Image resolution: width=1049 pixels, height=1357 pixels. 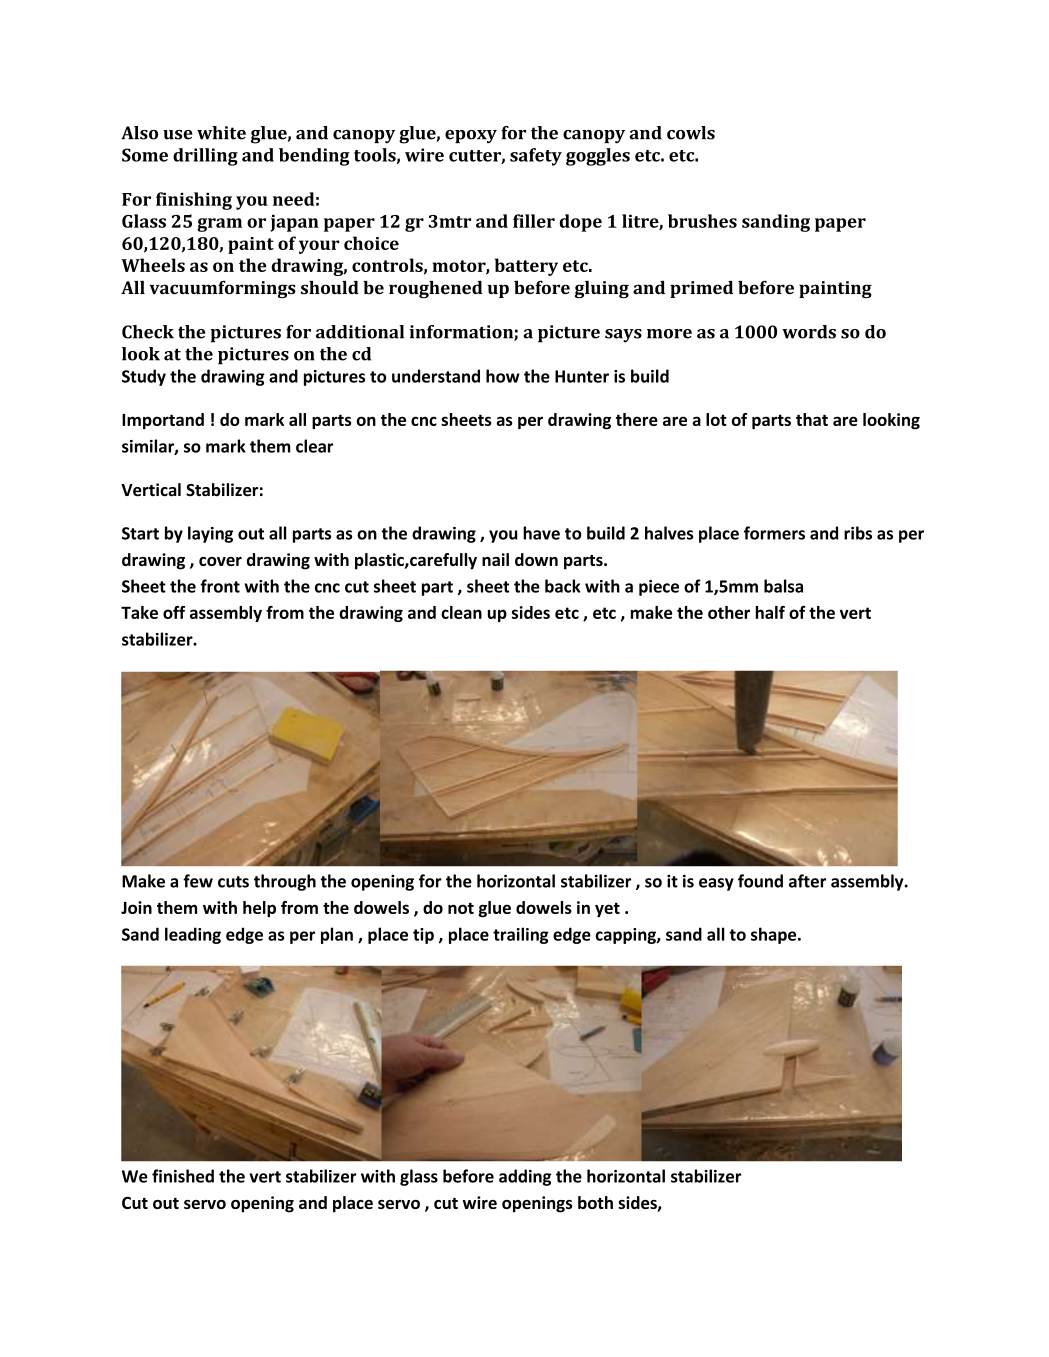 I want to click on found, so click(x=760, y=881).
